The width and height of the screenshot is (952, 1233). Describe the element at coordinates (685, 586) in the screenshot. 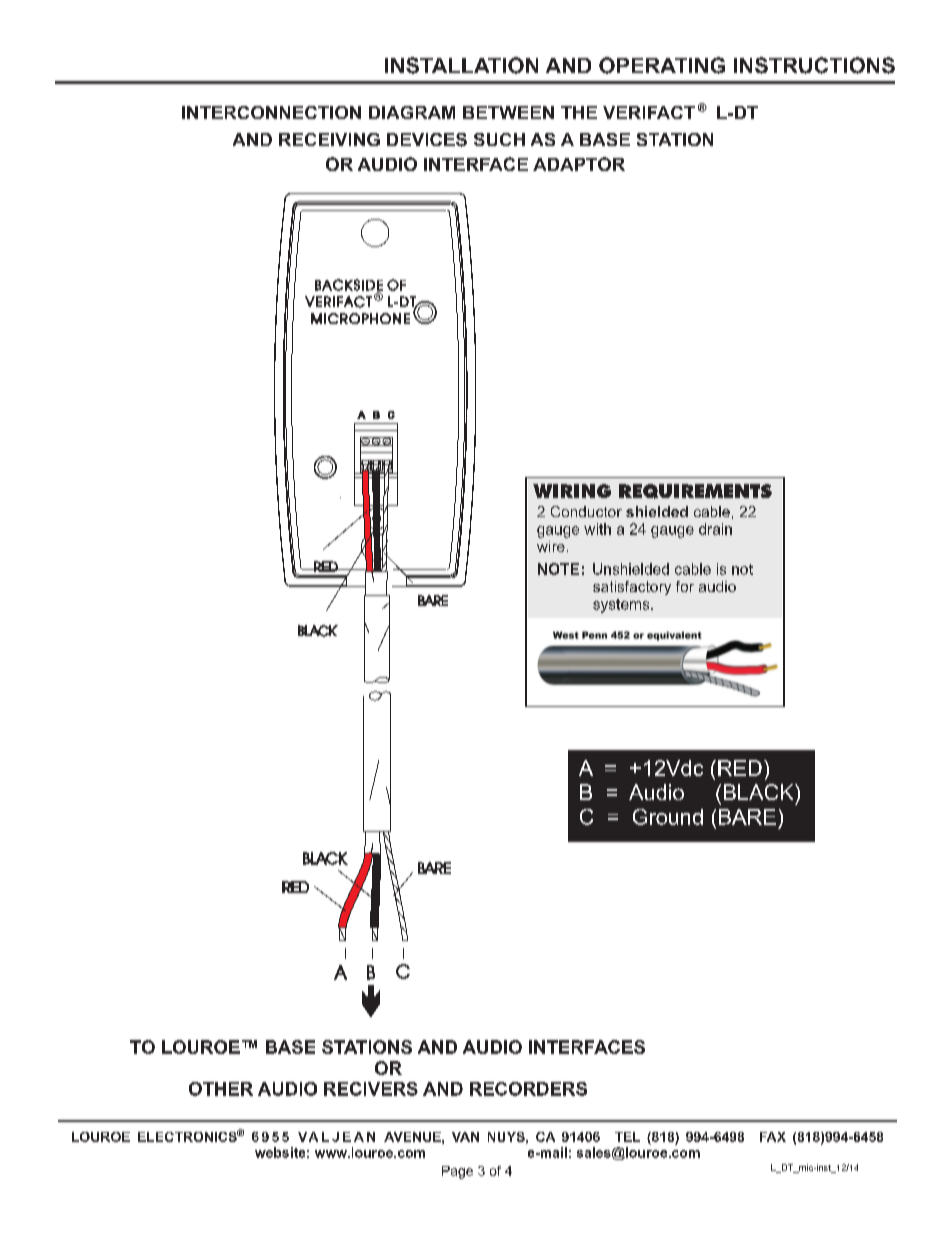

I see `for` at that location.
